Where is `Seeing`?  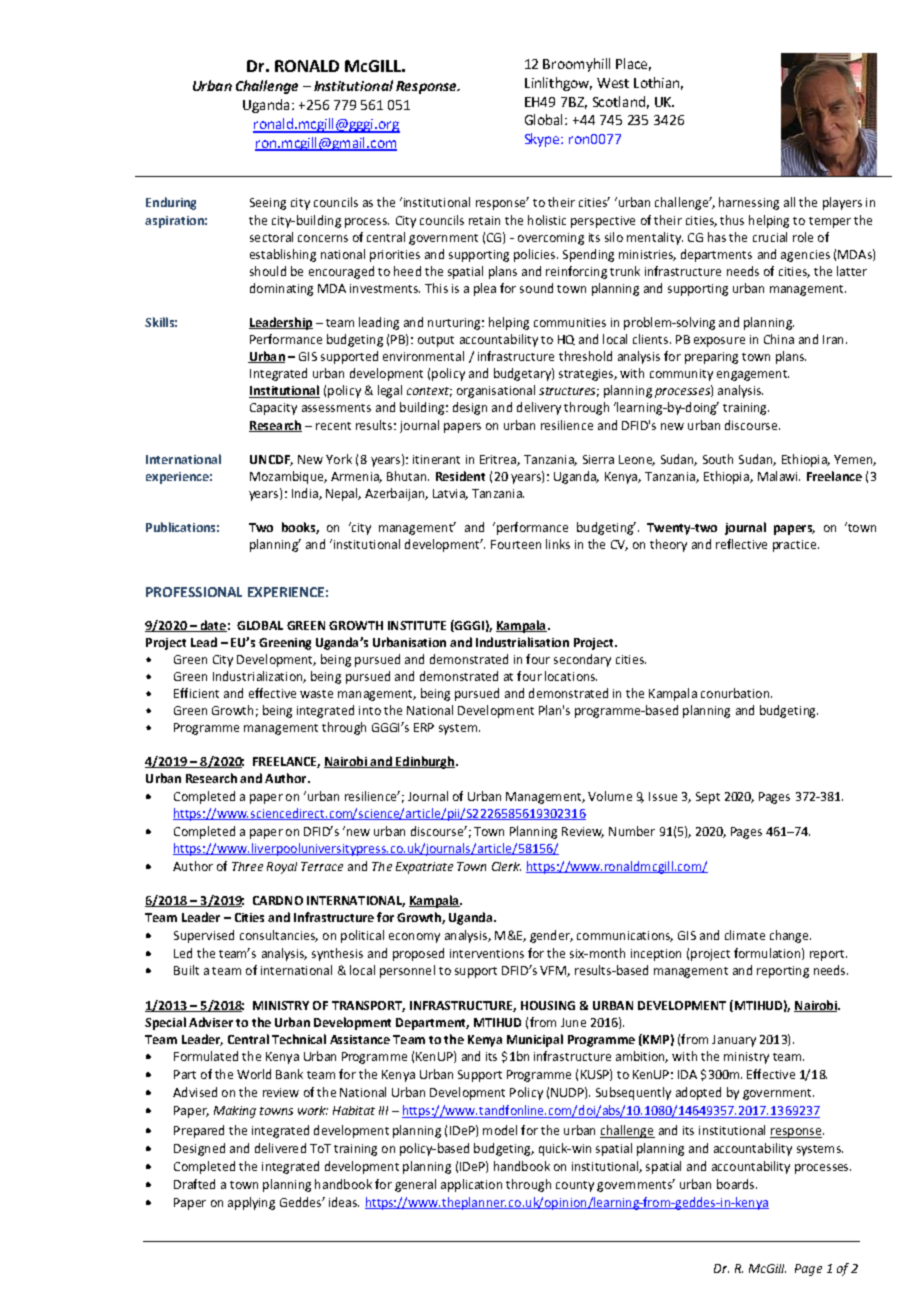 Seeing is located at coordinates (268, 204).
